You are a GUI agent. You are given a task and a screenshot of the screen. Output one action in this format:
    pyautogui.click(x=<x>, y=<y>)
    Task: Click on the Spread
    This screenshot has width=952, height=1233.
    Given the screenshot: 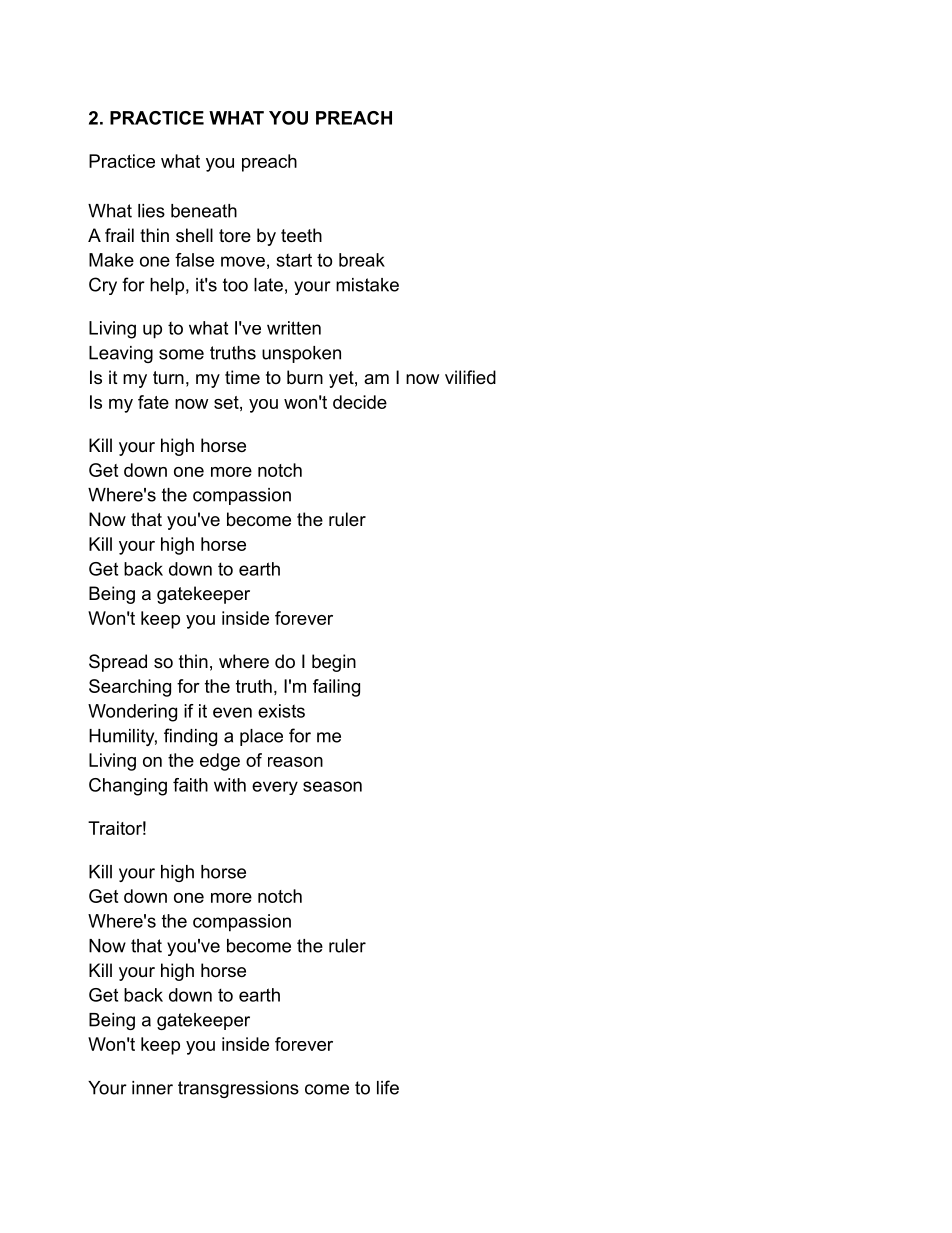 What is the action you would take?
    pyautogui.click(x=118, y=663)
